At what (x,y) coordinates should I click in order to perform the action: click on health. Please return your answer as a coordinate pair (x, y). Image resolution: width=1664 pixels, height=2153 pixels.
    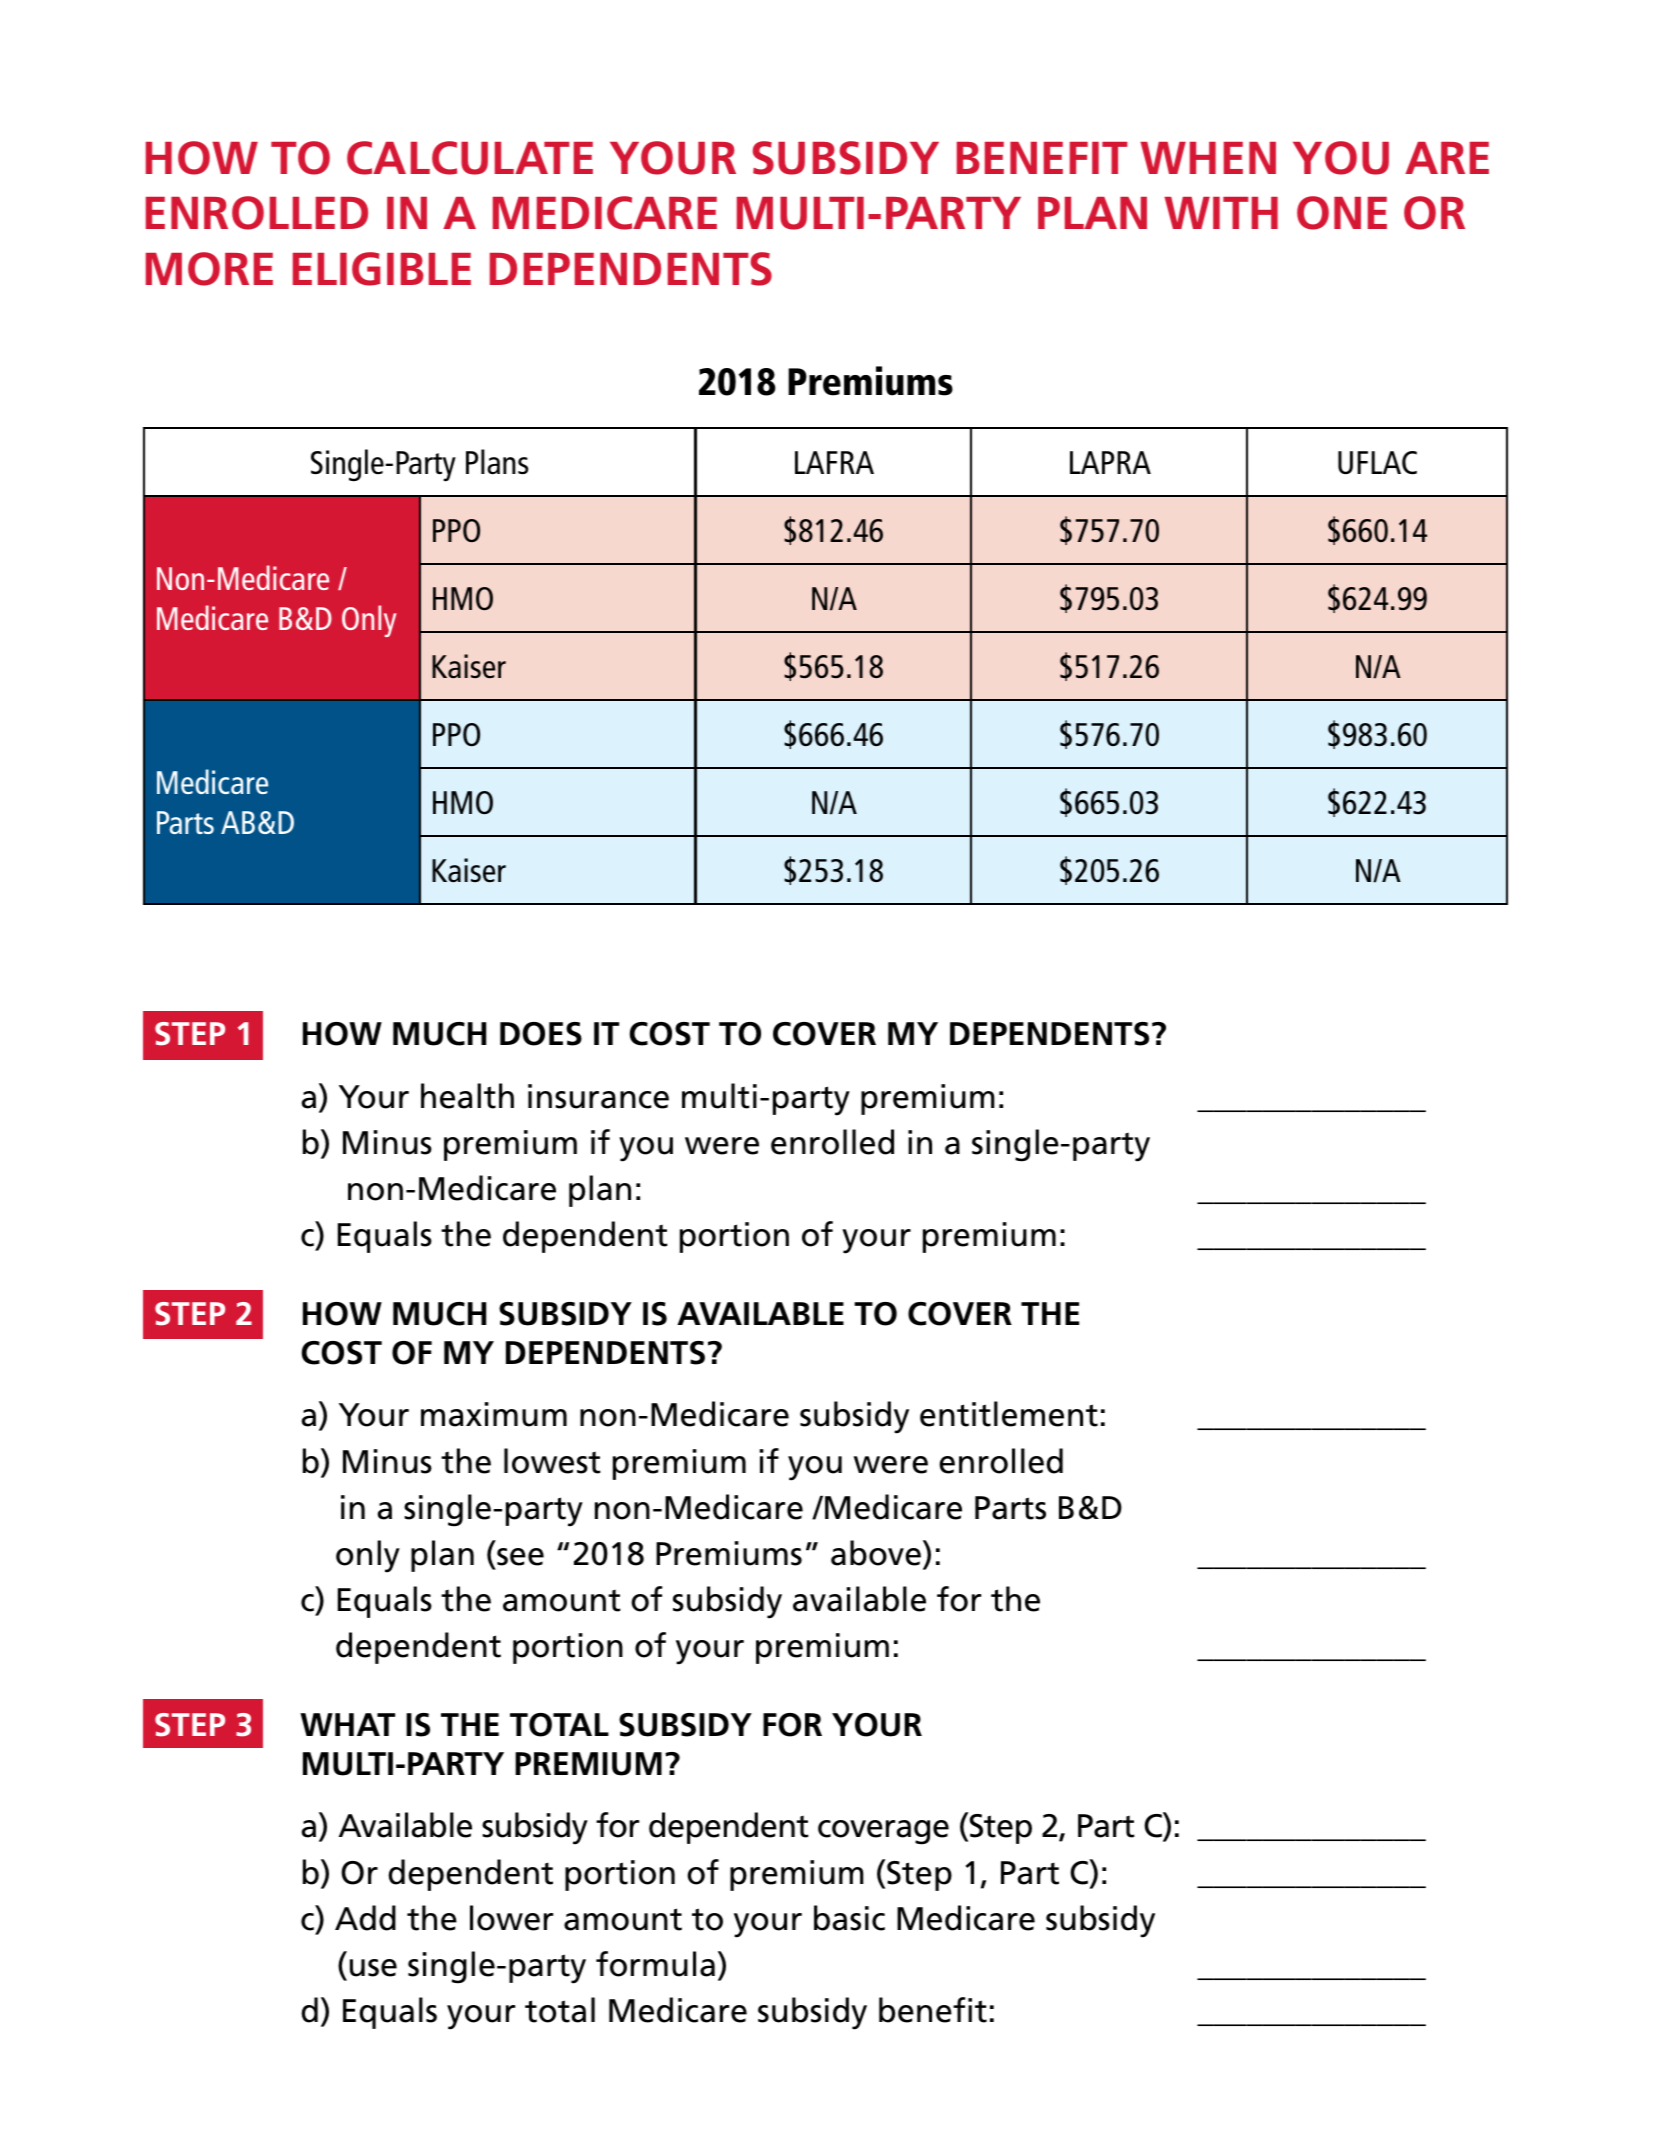
    Looking at the image, I should click on (467, 1096).
